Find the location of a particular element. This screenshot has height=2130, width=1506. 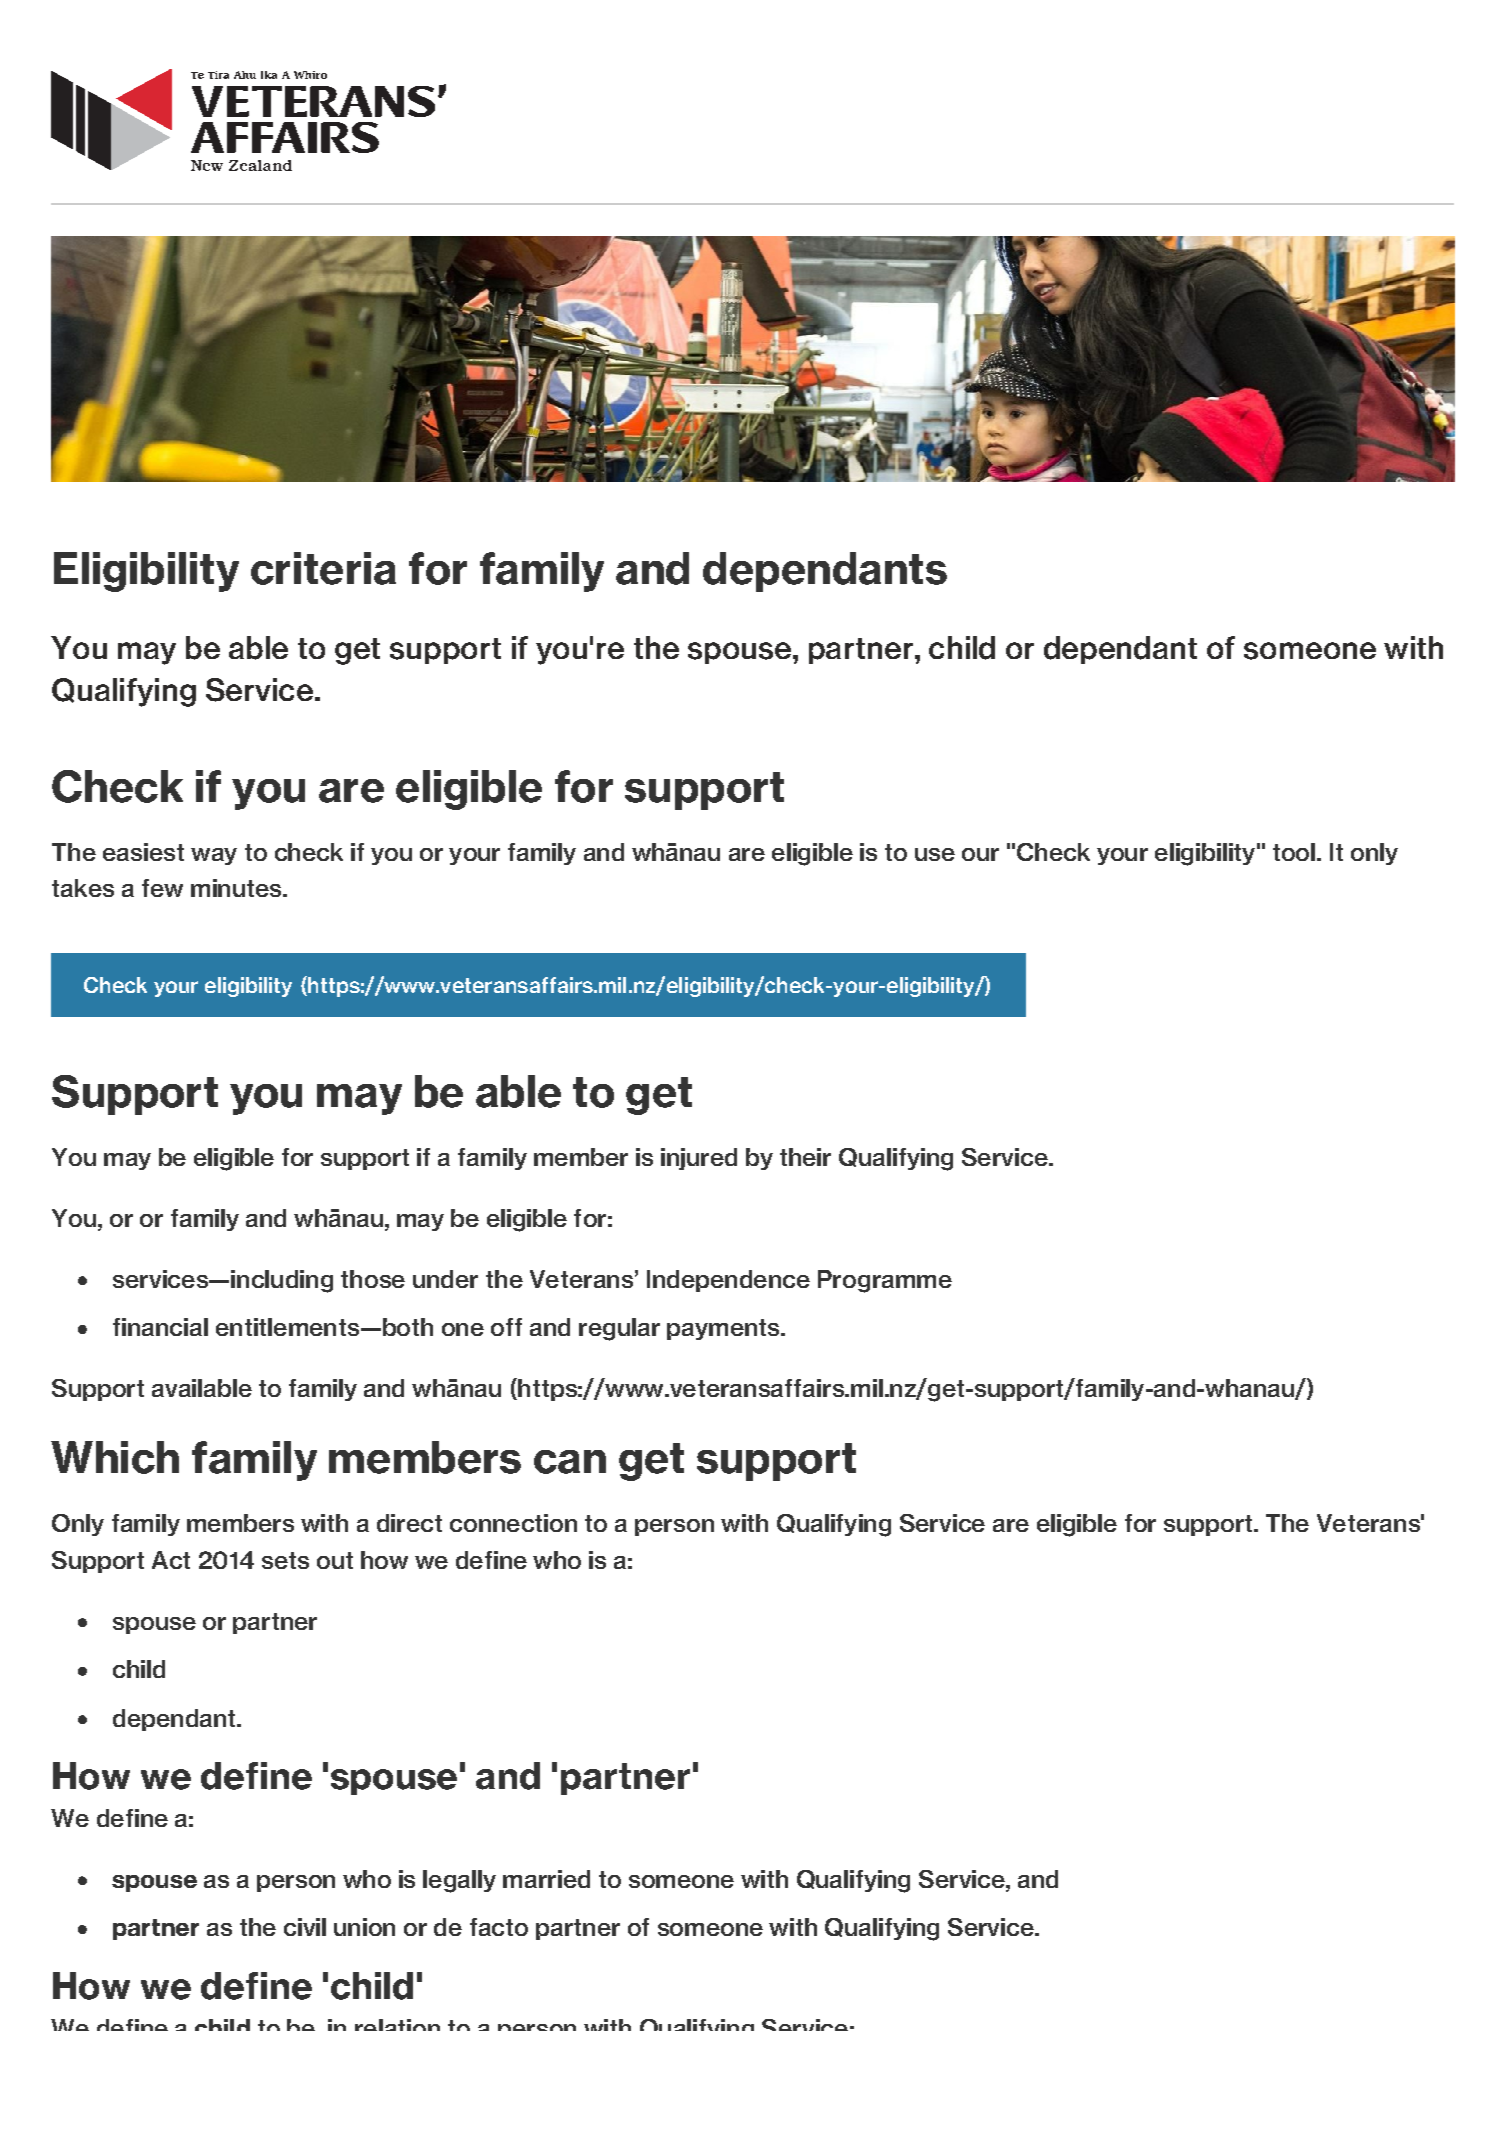

criteria is located at coordinates (323, 568).
